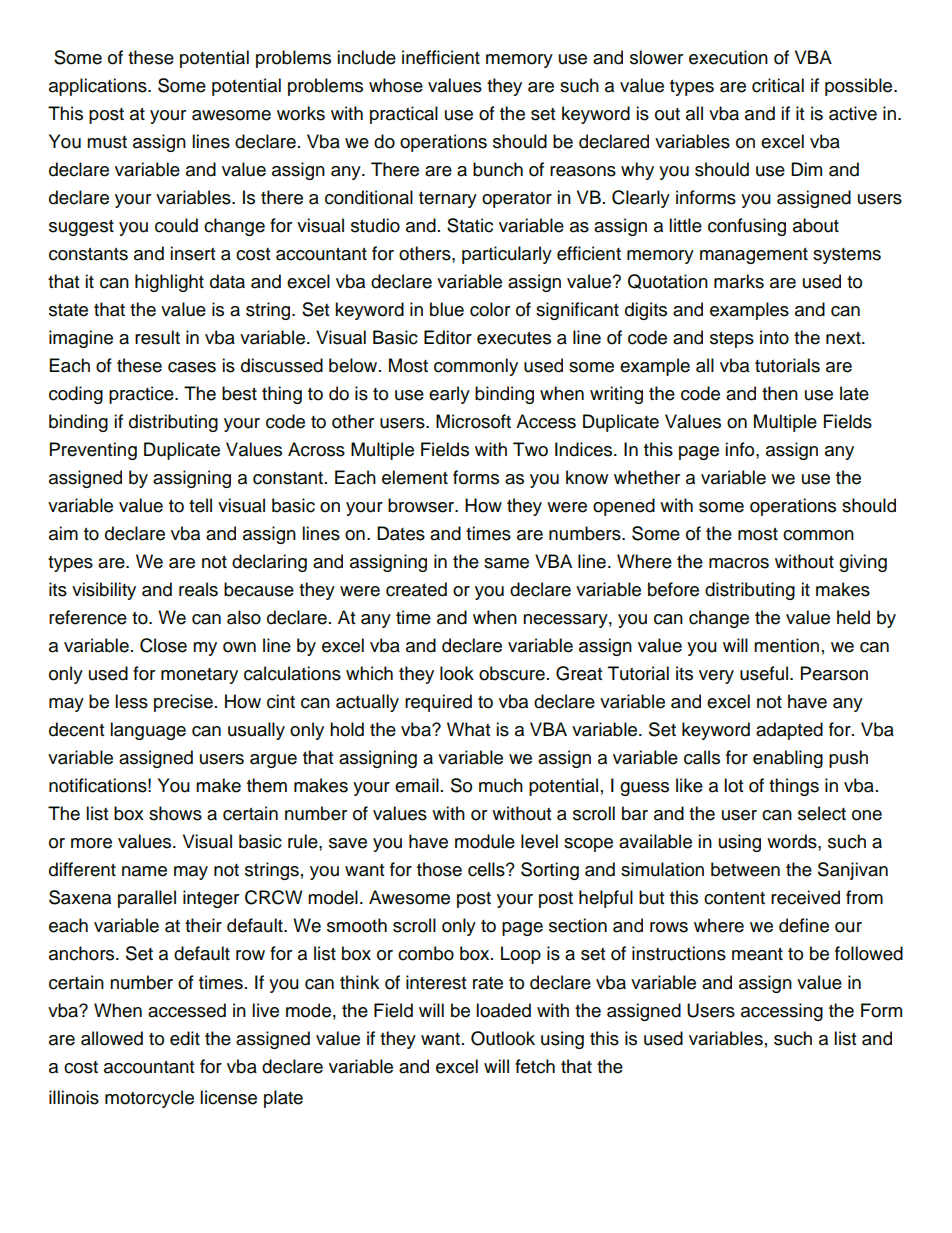  Describe the element at coordinates (396, 85) in the screenshot. I see `whose` at that location.
